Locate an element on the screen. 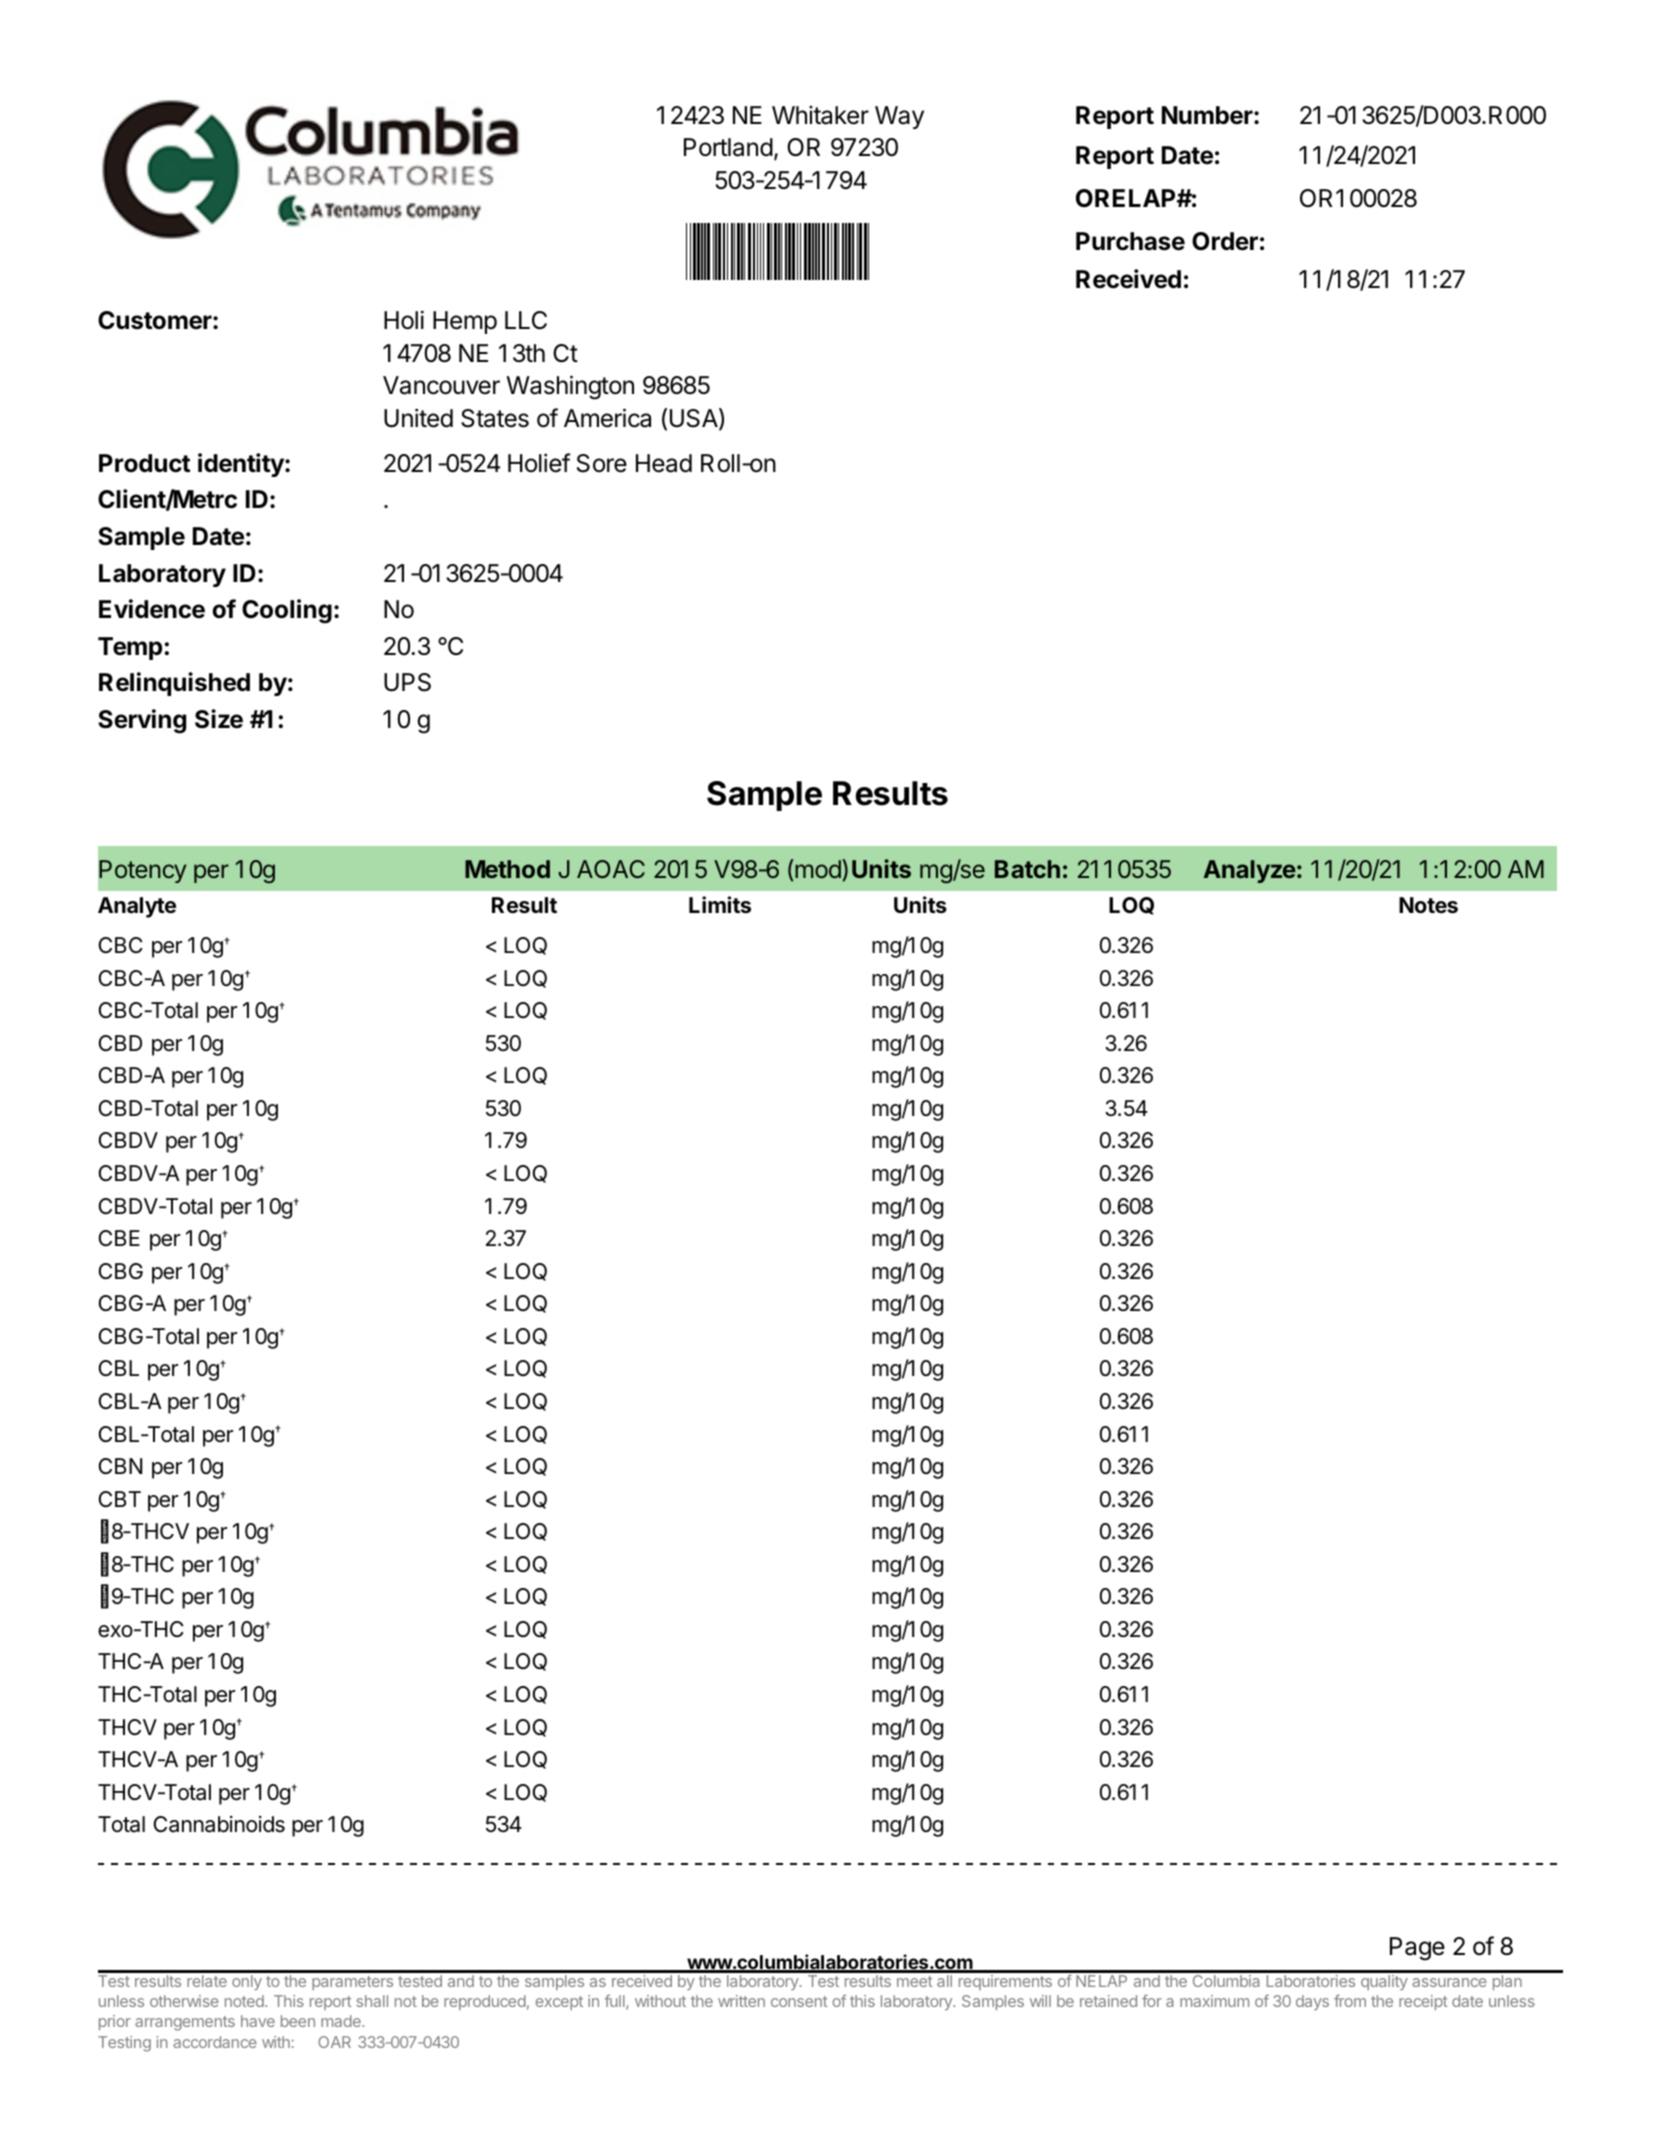  Order is located at coordinates (1225, 241).
